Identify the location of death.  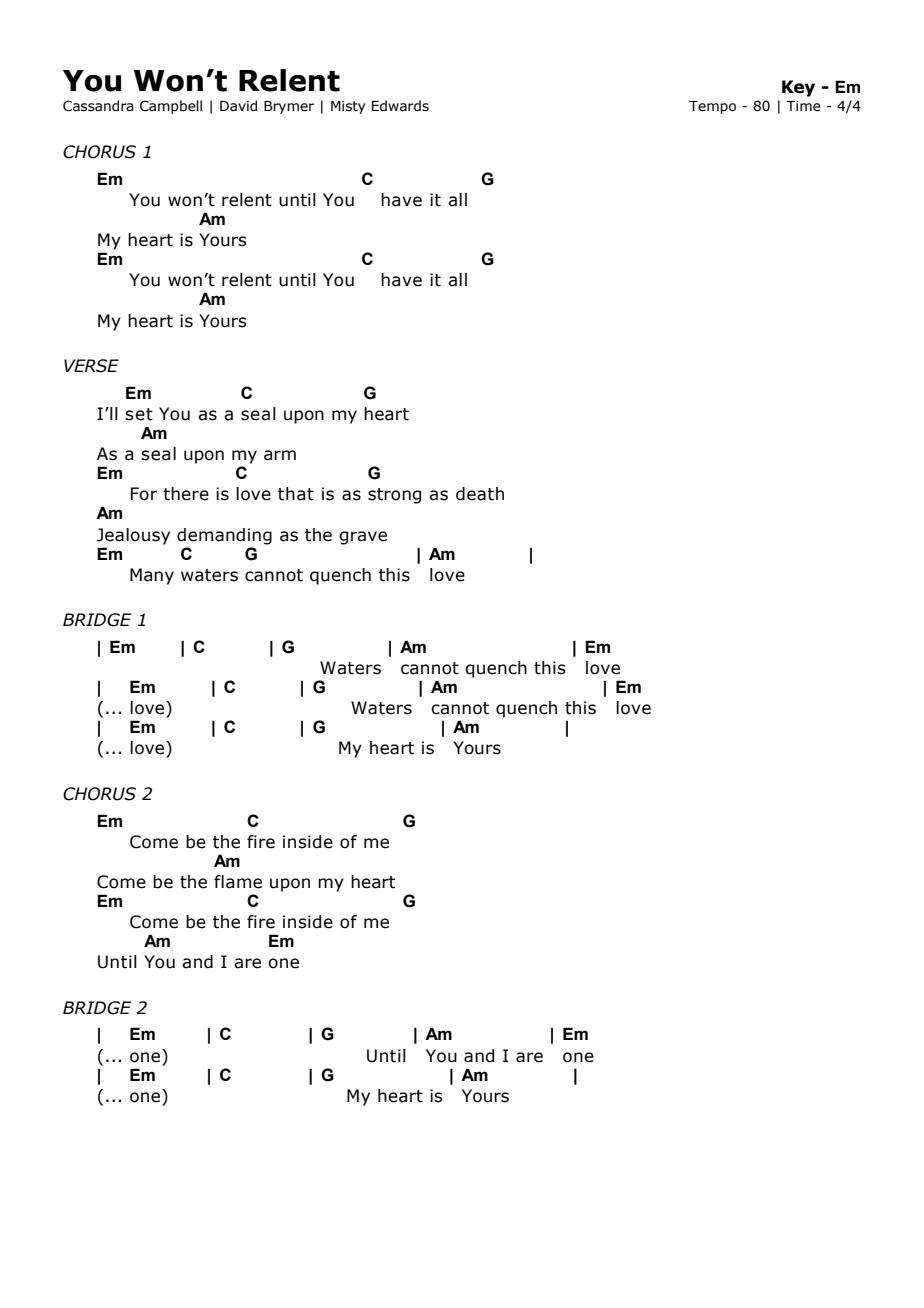
(480, 494).
